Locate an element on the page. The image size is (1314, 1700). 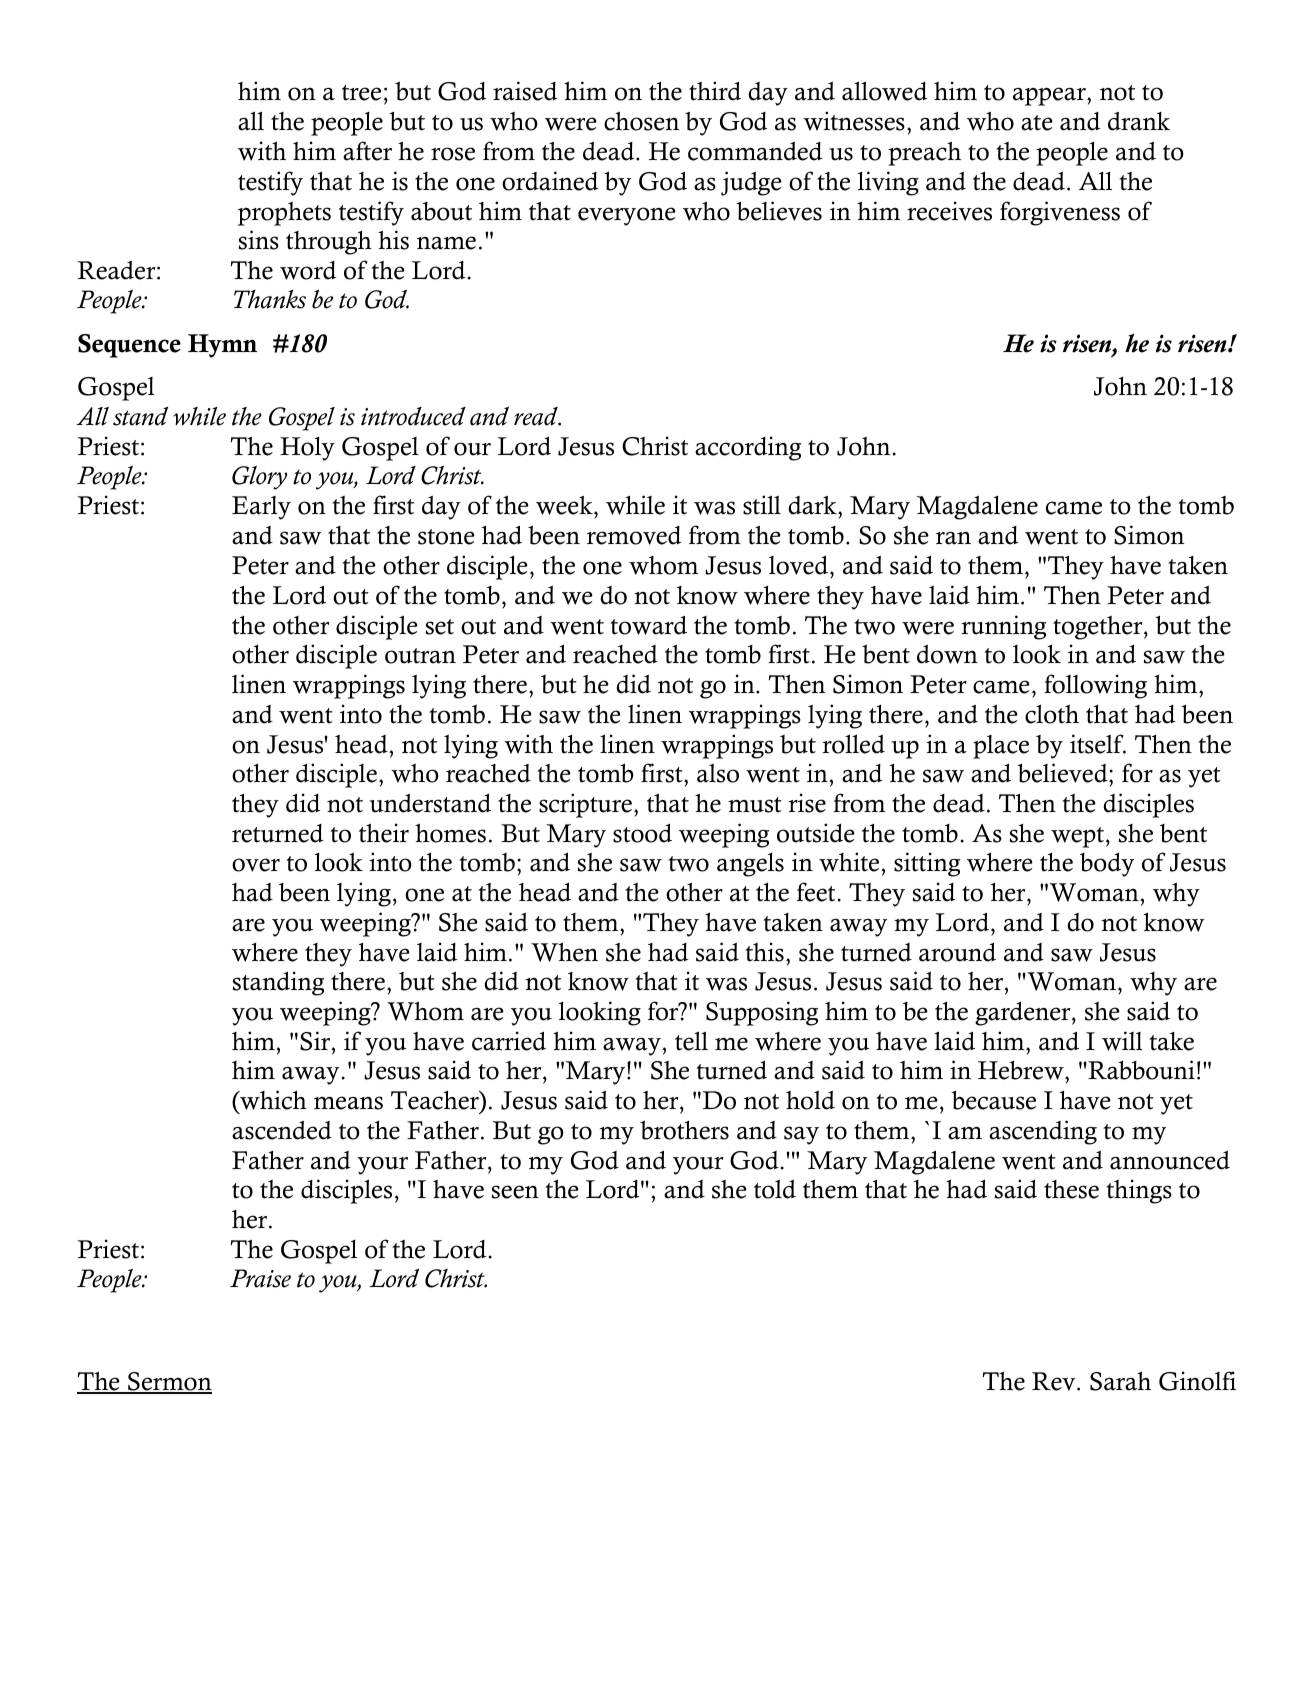
toward is located at coordinates (648, 625).
